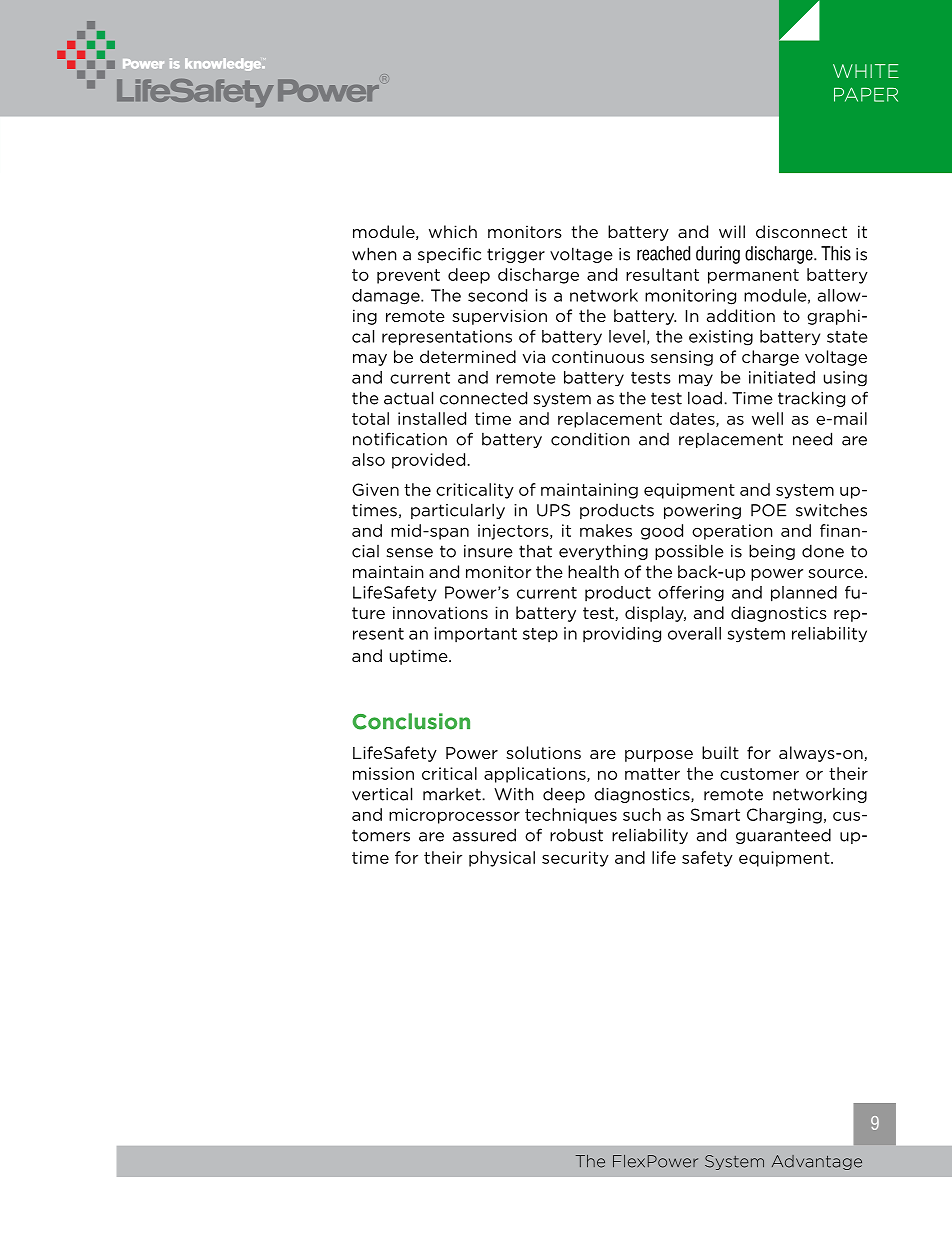  I want to click on Advantage, so click(817, 1162).
